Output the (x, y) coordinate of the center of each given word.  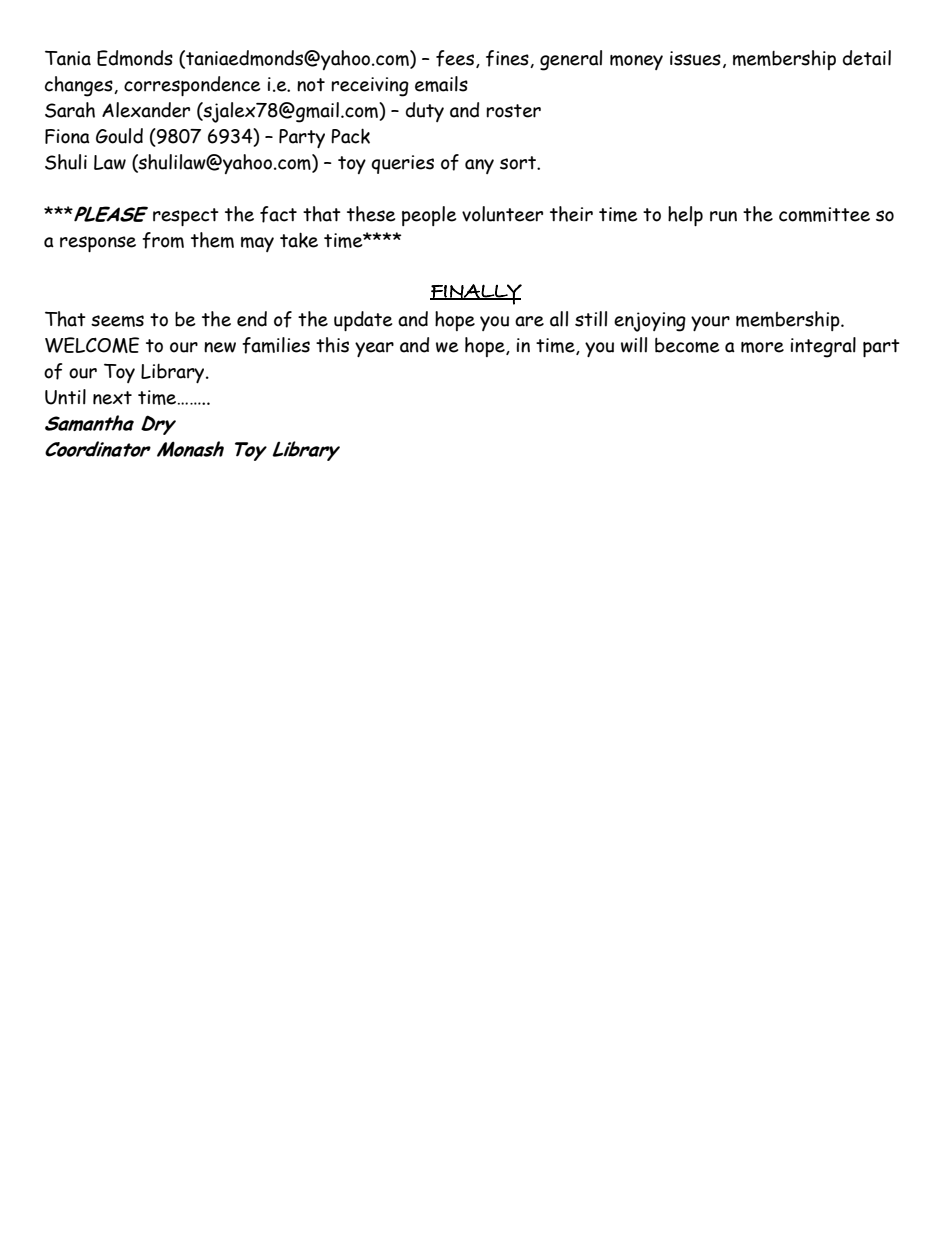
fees (456, 59)
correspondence (192, 86)
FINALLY (476, 294)
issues (695, 58)
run (723, 216)
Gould (119, 136)
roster (513, 111)
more (762, 347)
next (112, 398)
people (429, 216)
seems (117, 321)
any (479, 166)
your (710, 323)
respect (186, 217)
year (374, 349)
